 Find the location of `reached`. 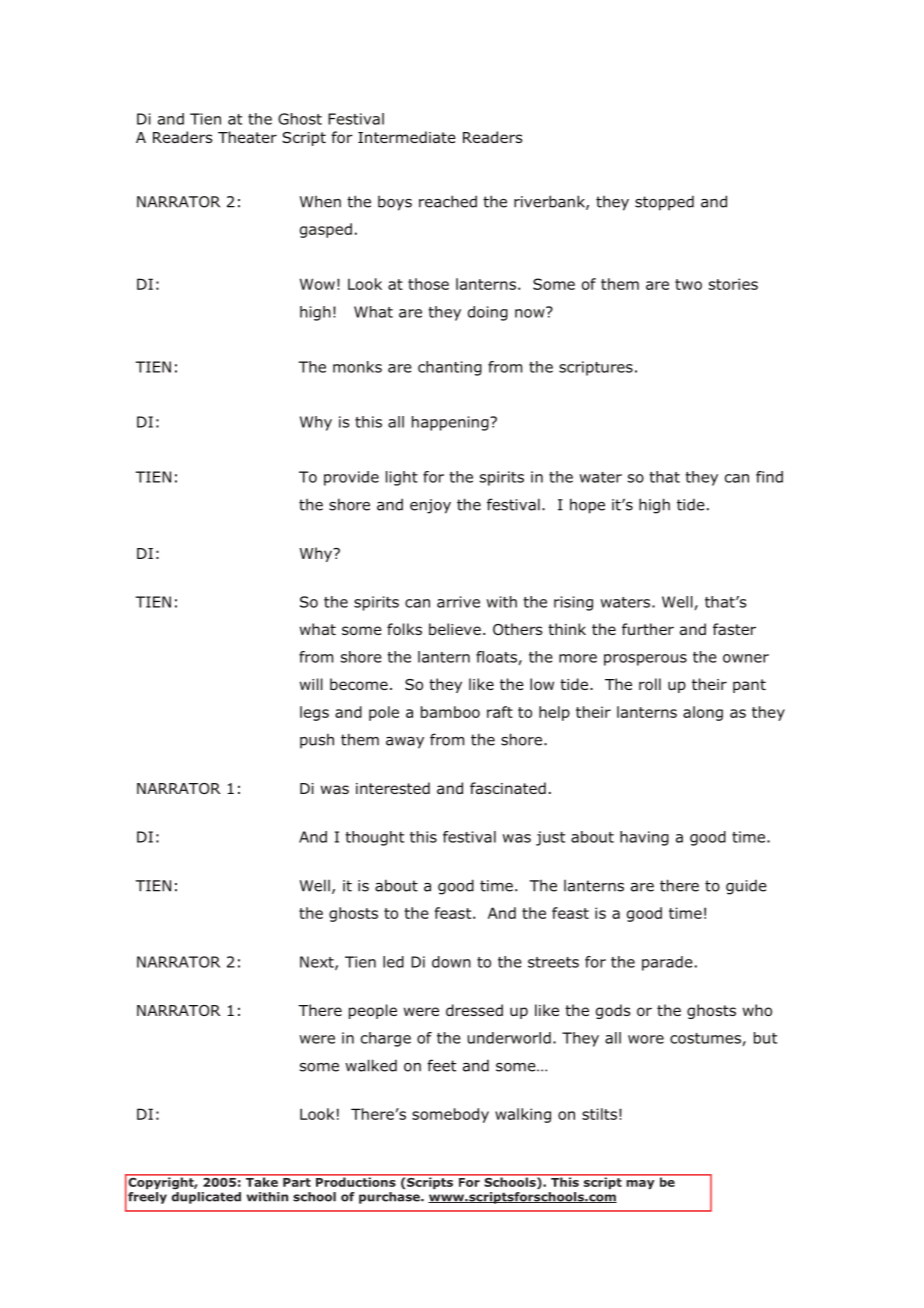

reached is located at coordinates (448, 201).
